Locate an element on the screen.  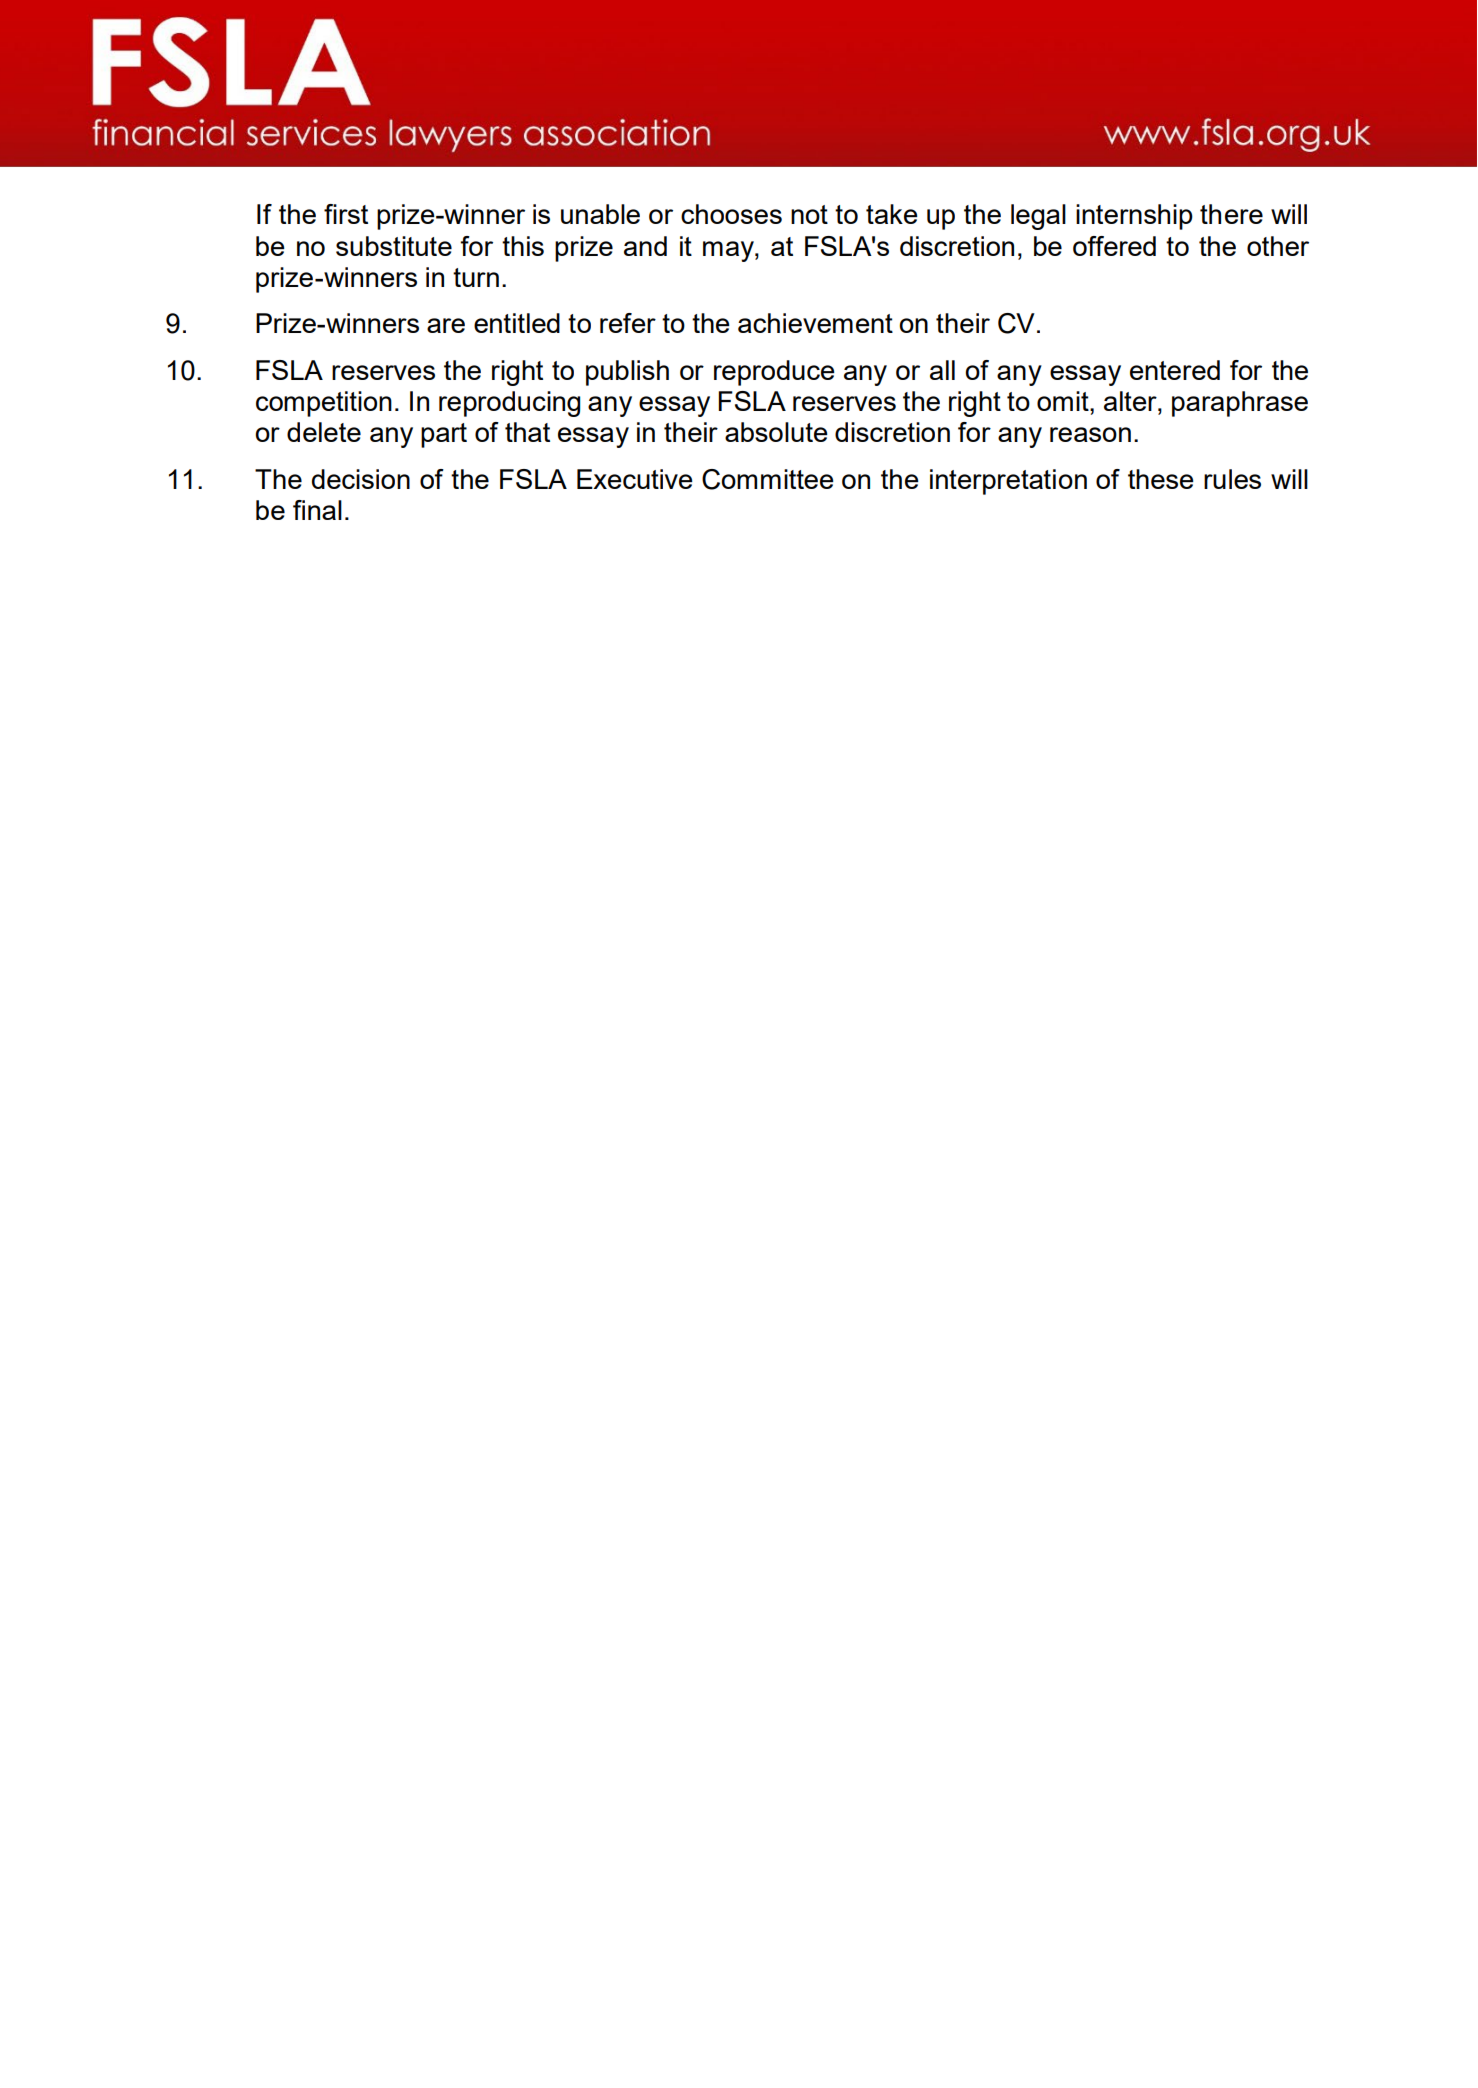
internship is located at coordinates (1134, 217).
